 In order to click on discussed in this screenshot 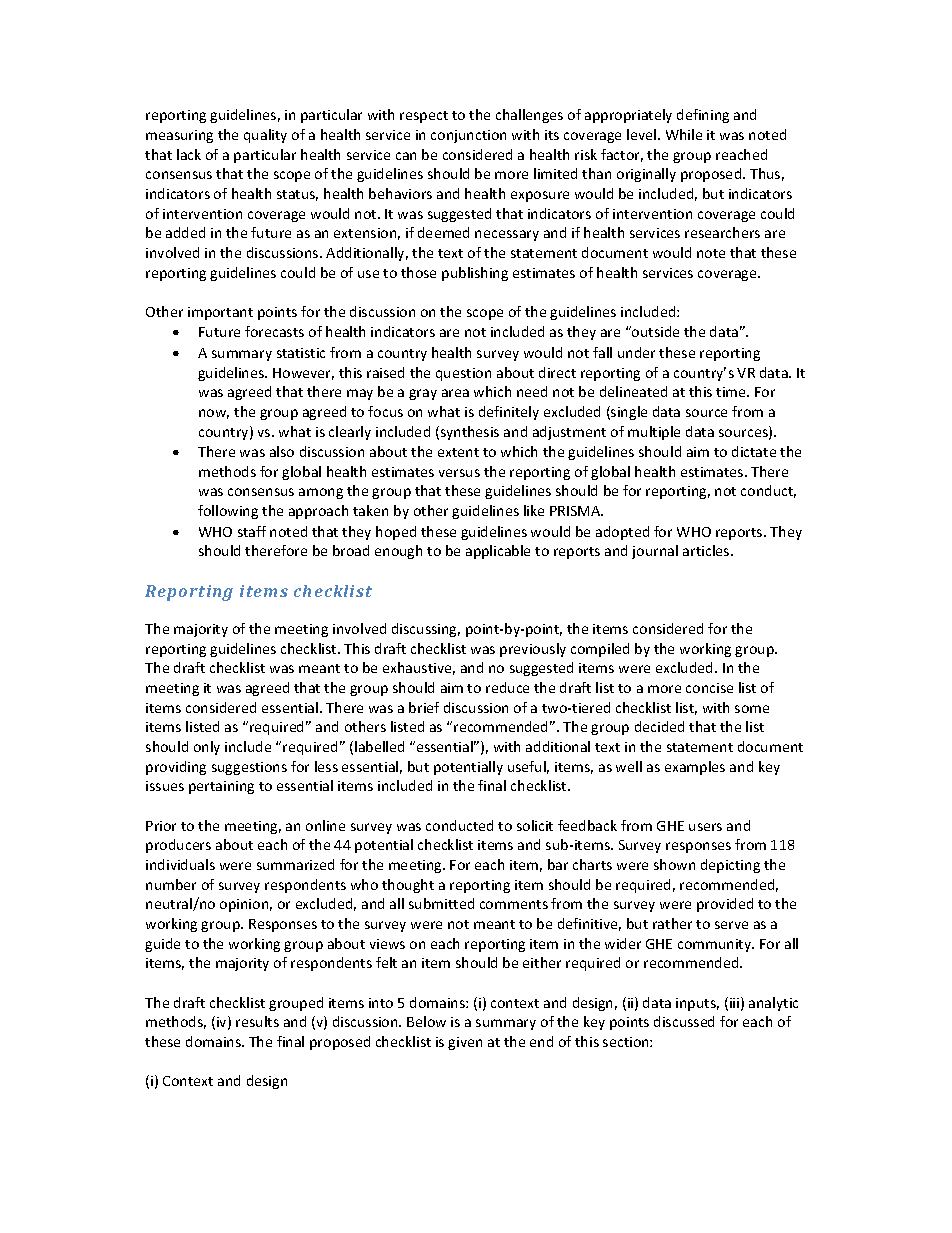, I will do `click(684, 1021)`.
